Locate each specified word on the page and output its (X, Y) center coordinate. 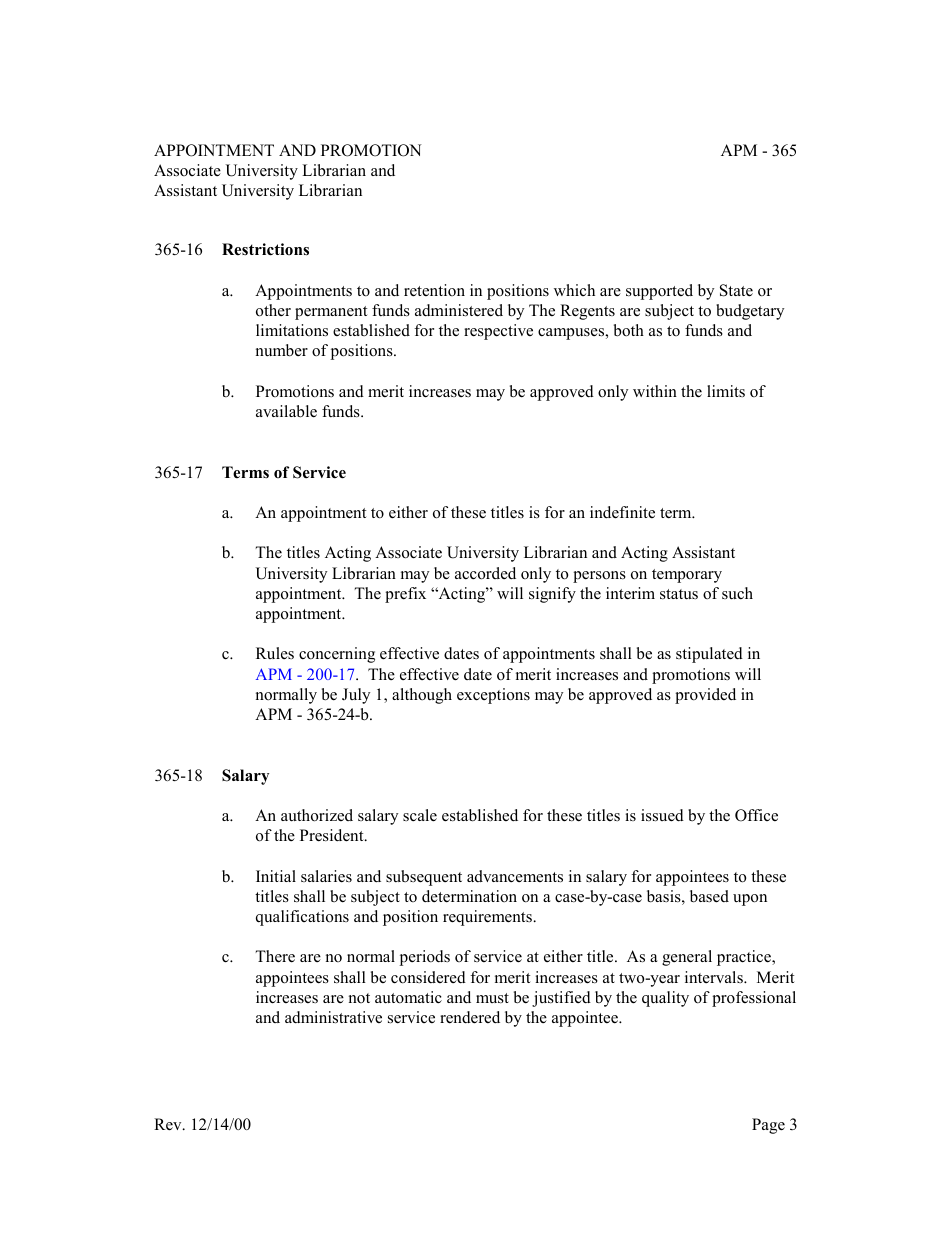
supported (659, 292)
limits (726, 391)
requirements (488, 918)
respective (498, 332)
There (275, 956)
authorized (317, 815)
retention (434, 290)
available (286, 411)
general (687, 958)
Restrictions (265, 249)
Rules (275, 653)
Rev (169, 1124)
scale (420, 815)
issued (662, 815)
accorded (485, 573)
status (679, 594)
